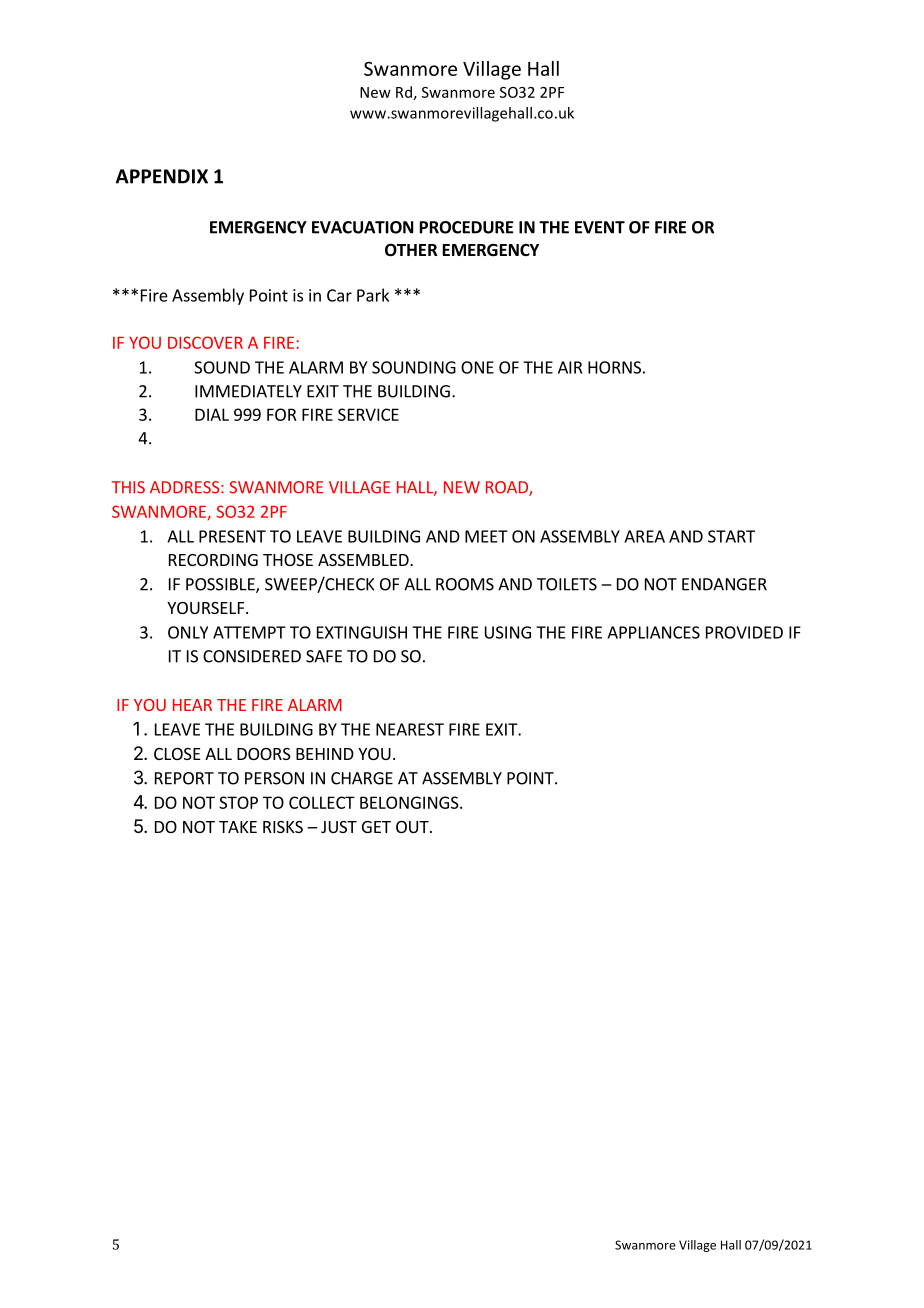  I want to click on OUT, so click(413, 827).
